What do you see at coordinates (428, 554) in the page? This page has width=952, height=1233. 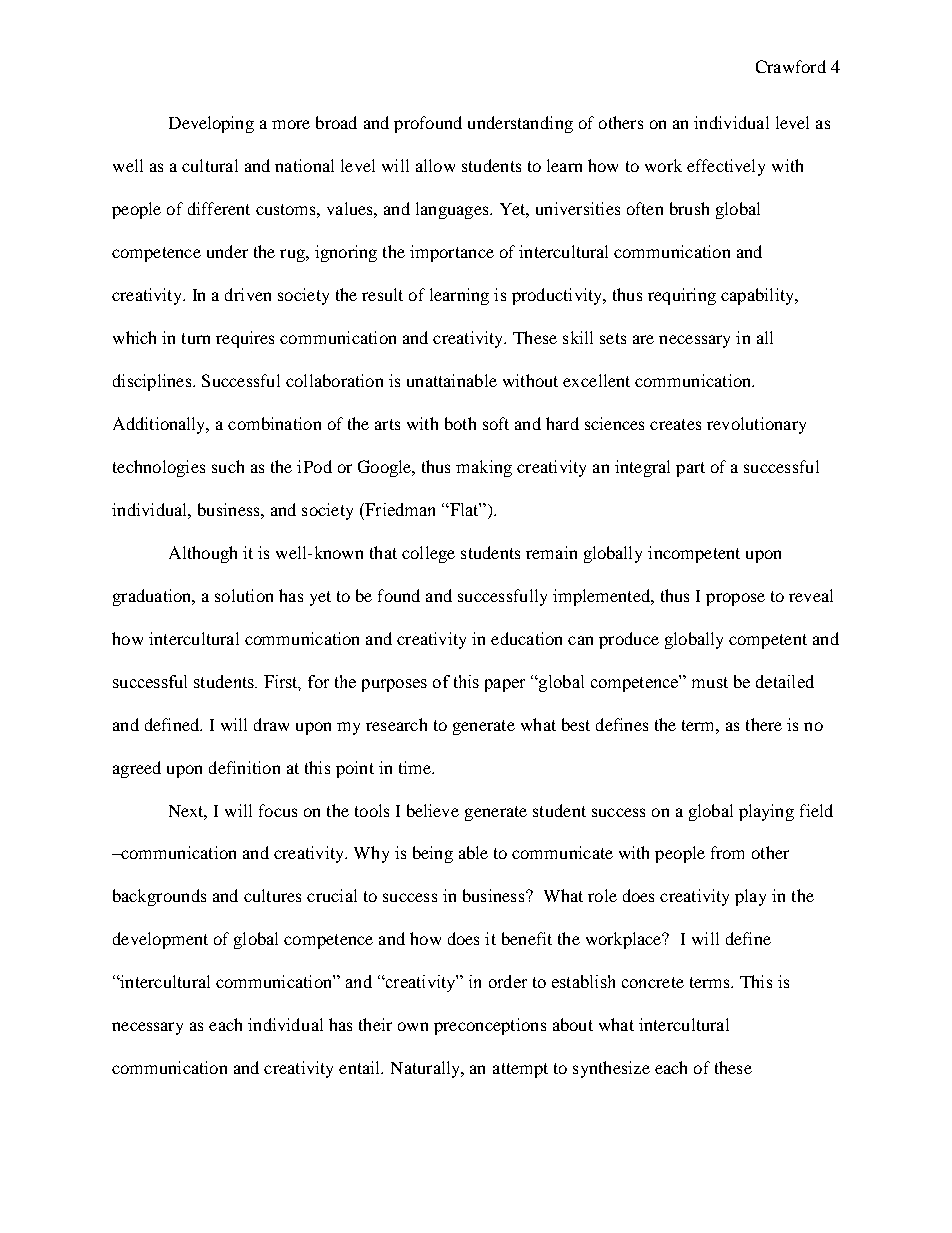 I see `college` at bounding box center [428, 554].
